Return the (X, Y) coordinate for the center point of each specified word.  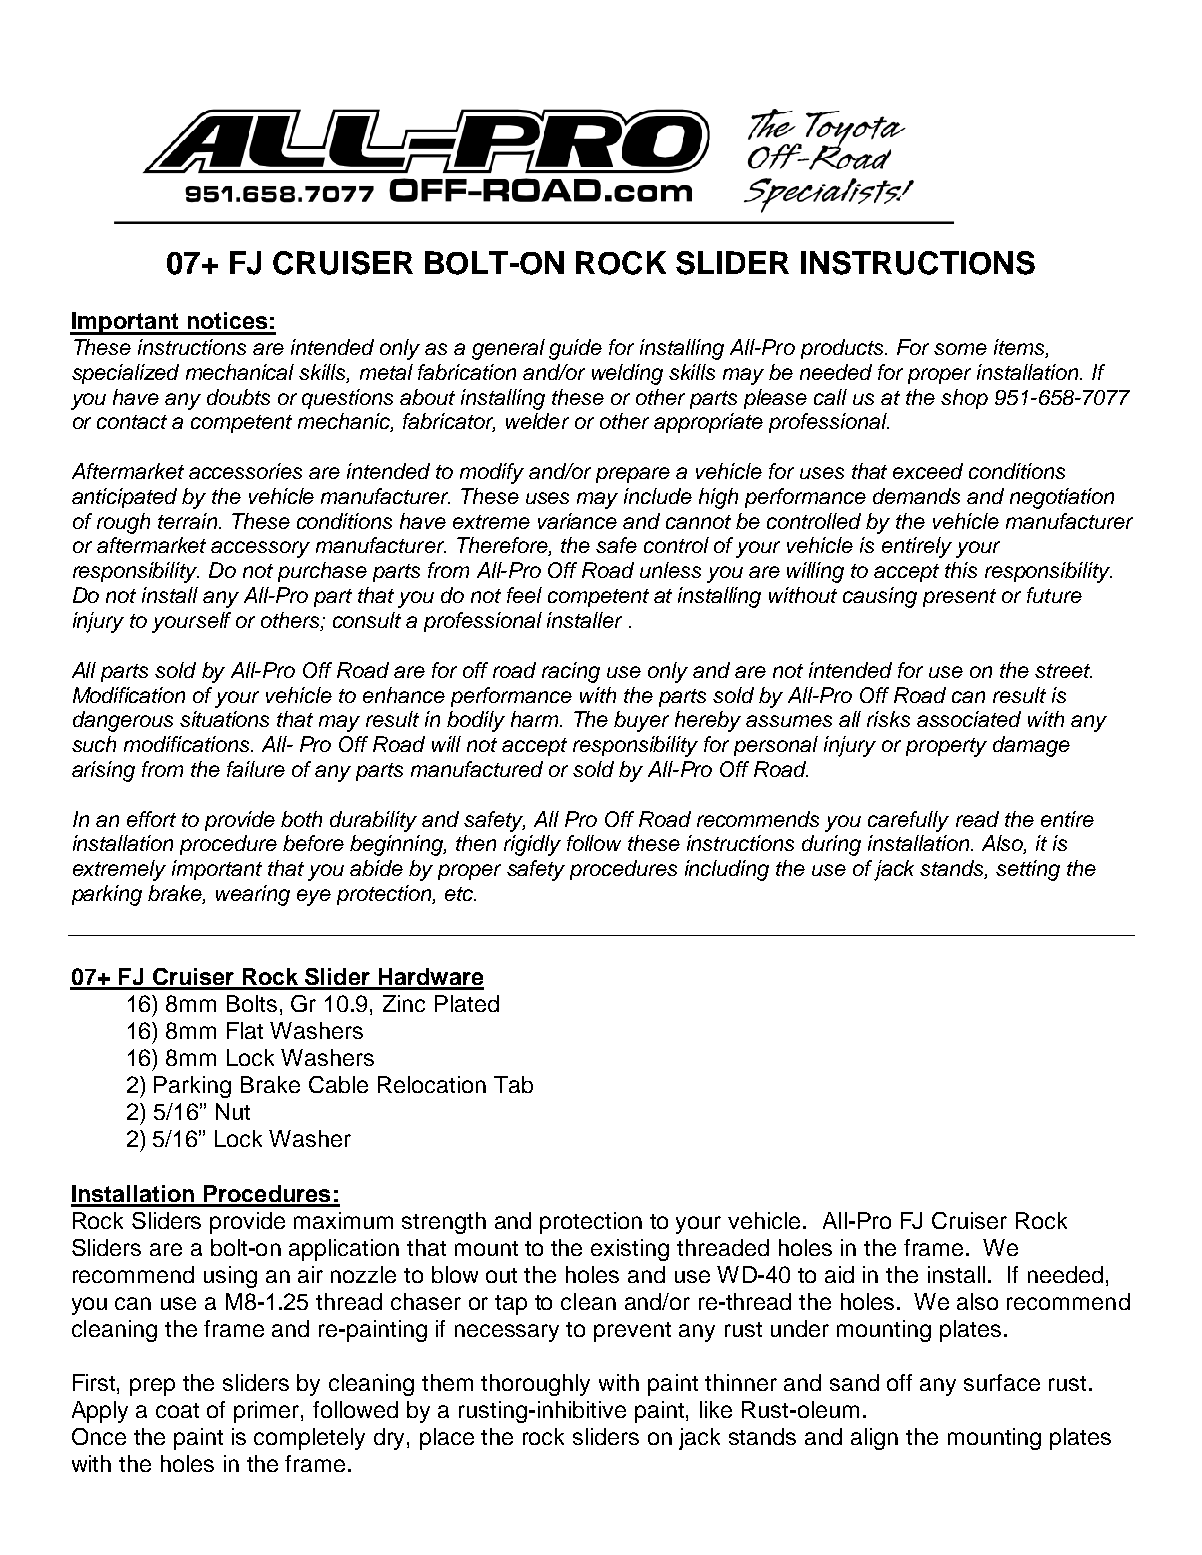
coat (177, 1410)
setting (1028, 870)
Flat (245, 1030)
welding (627, 374)
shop (964, 399)
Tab (513, 1084)
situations (224, 719)
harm (536, 719)
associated (969, 719)
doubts (238, 397)
